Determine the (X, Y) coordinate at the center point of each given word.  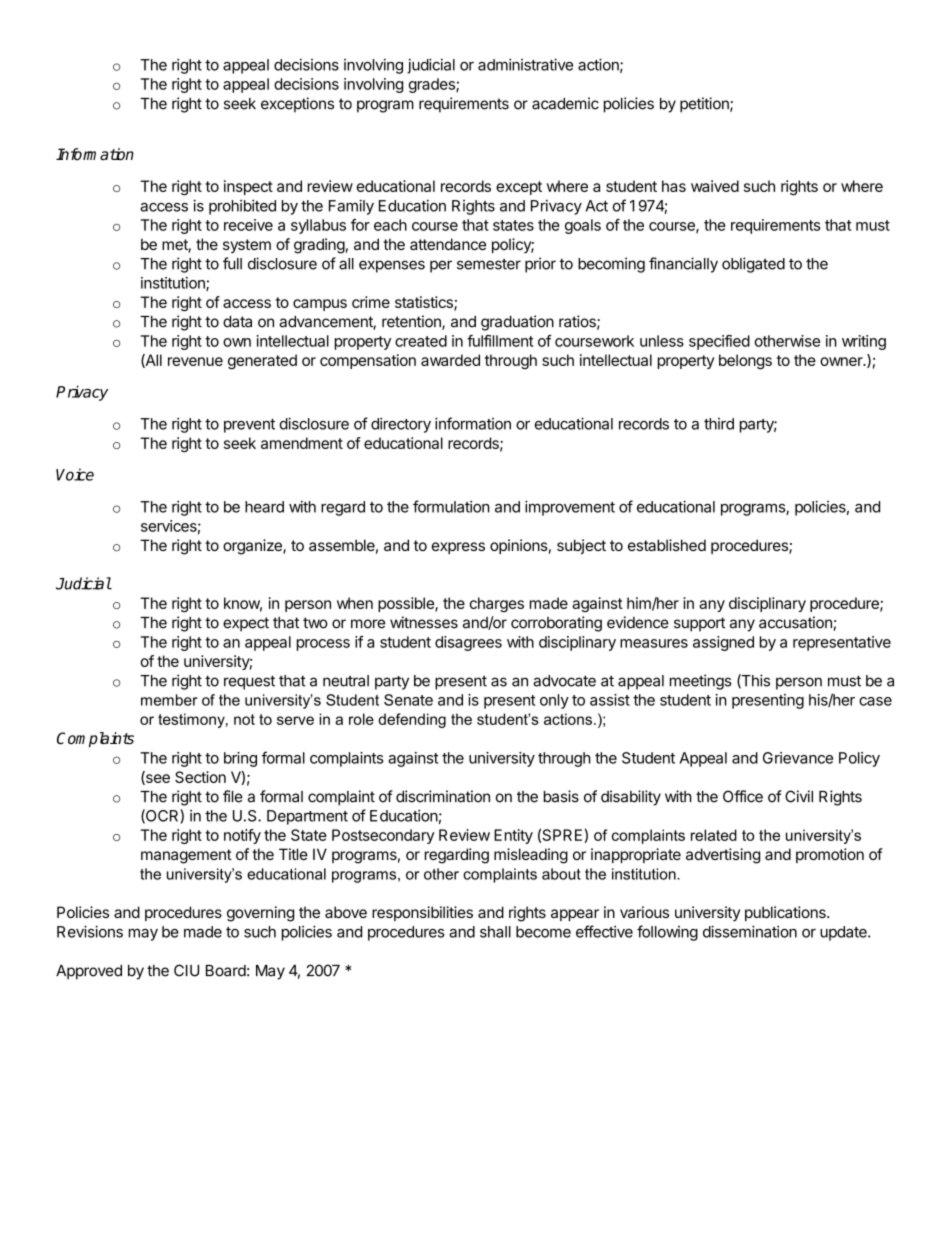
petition (705, 105)
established (667, 545)
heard (264, 507)
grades (432, 85)
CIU (186, 970)
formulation (451, 506)
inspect (248, 187)
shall (495, 932)
